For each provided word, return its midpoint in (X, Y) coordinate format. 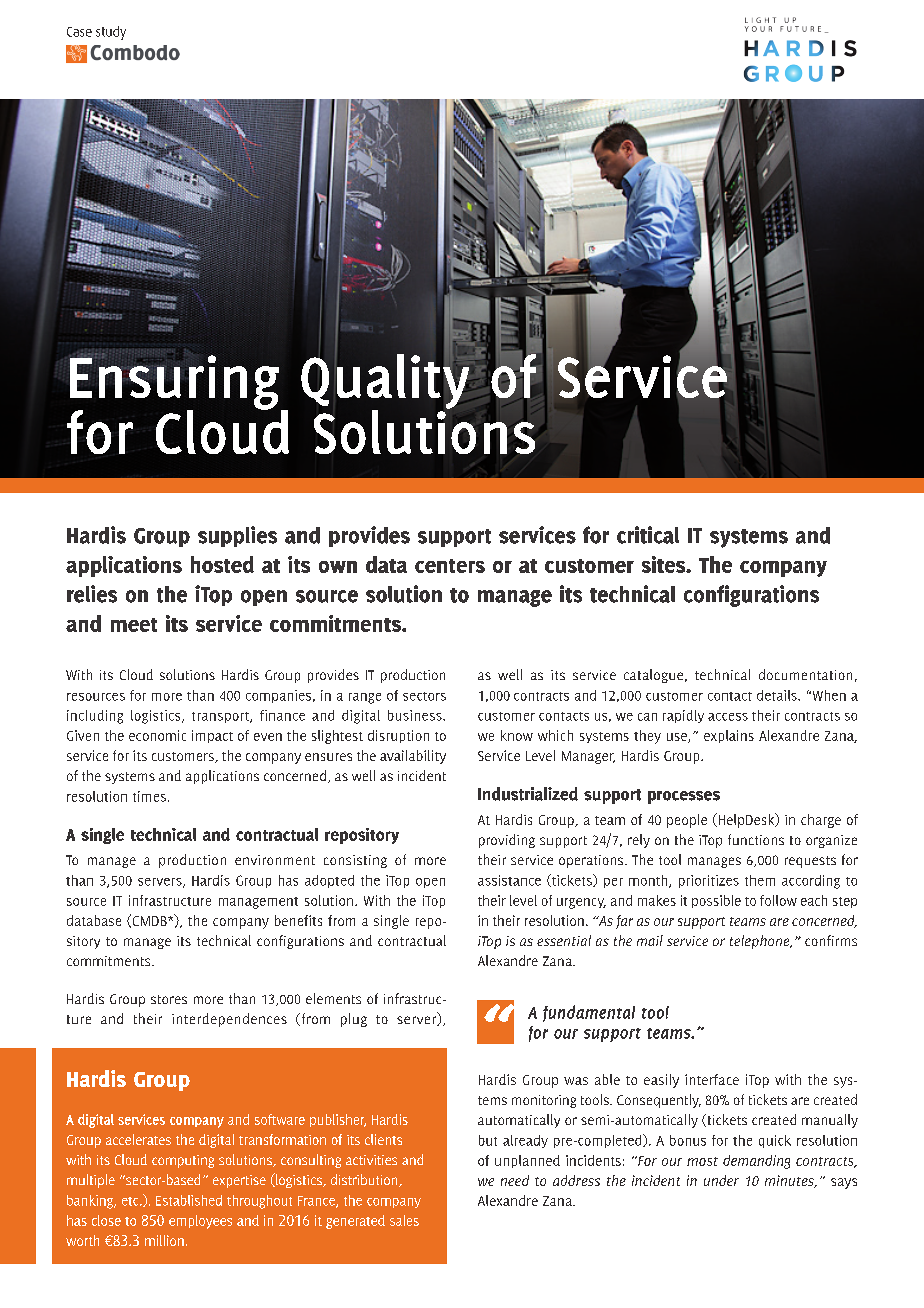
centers (450, 566)
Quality (386, 382)
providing (507, 841)
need (515, 1180)
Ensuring (174, 382)
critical (648, 535)
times (149, 796)
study (111, 33)
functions (756, 839)
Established (189, 1200)
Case (79, 32)
